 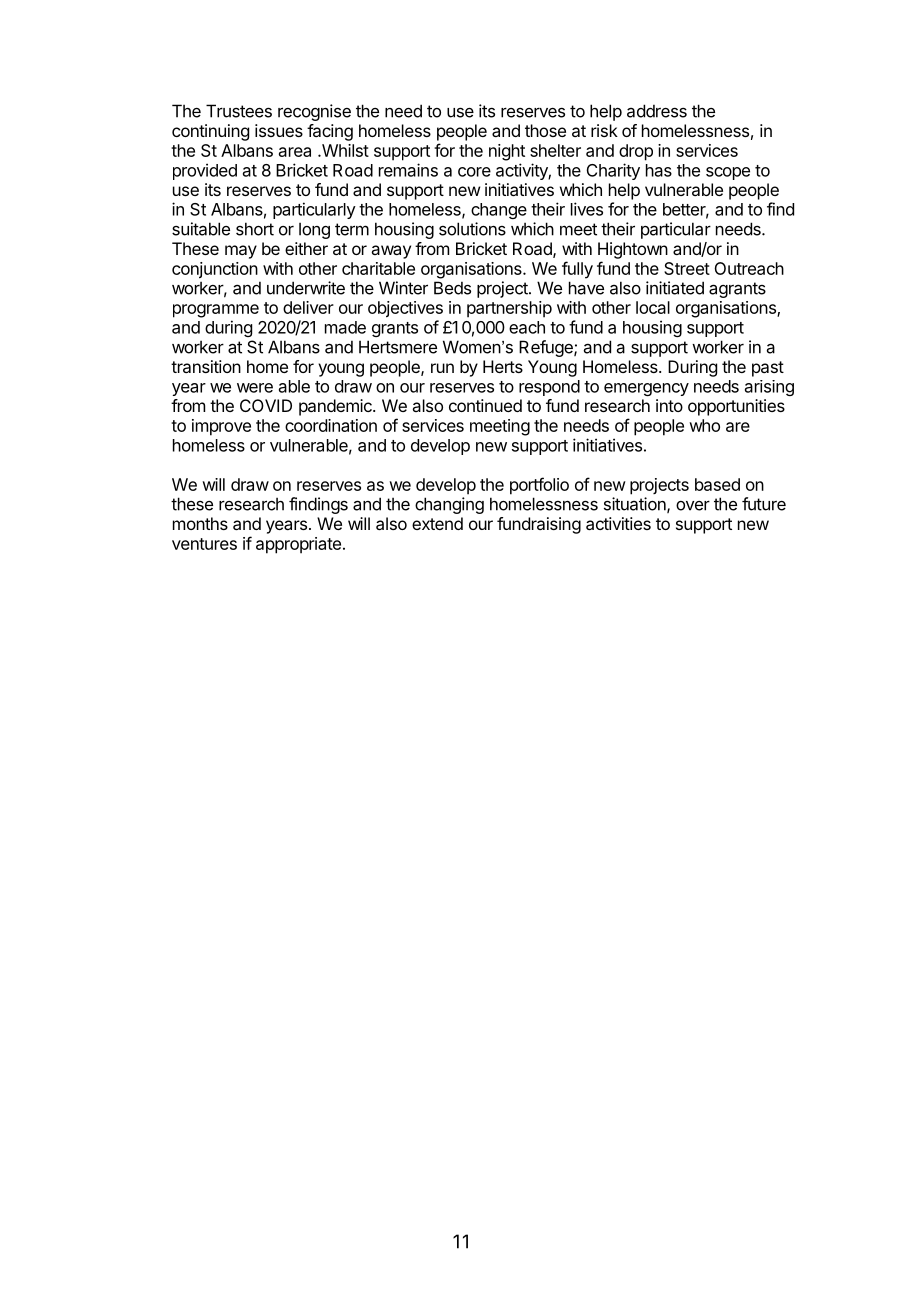 I want to click on extend, so click(x=437, y=523).
